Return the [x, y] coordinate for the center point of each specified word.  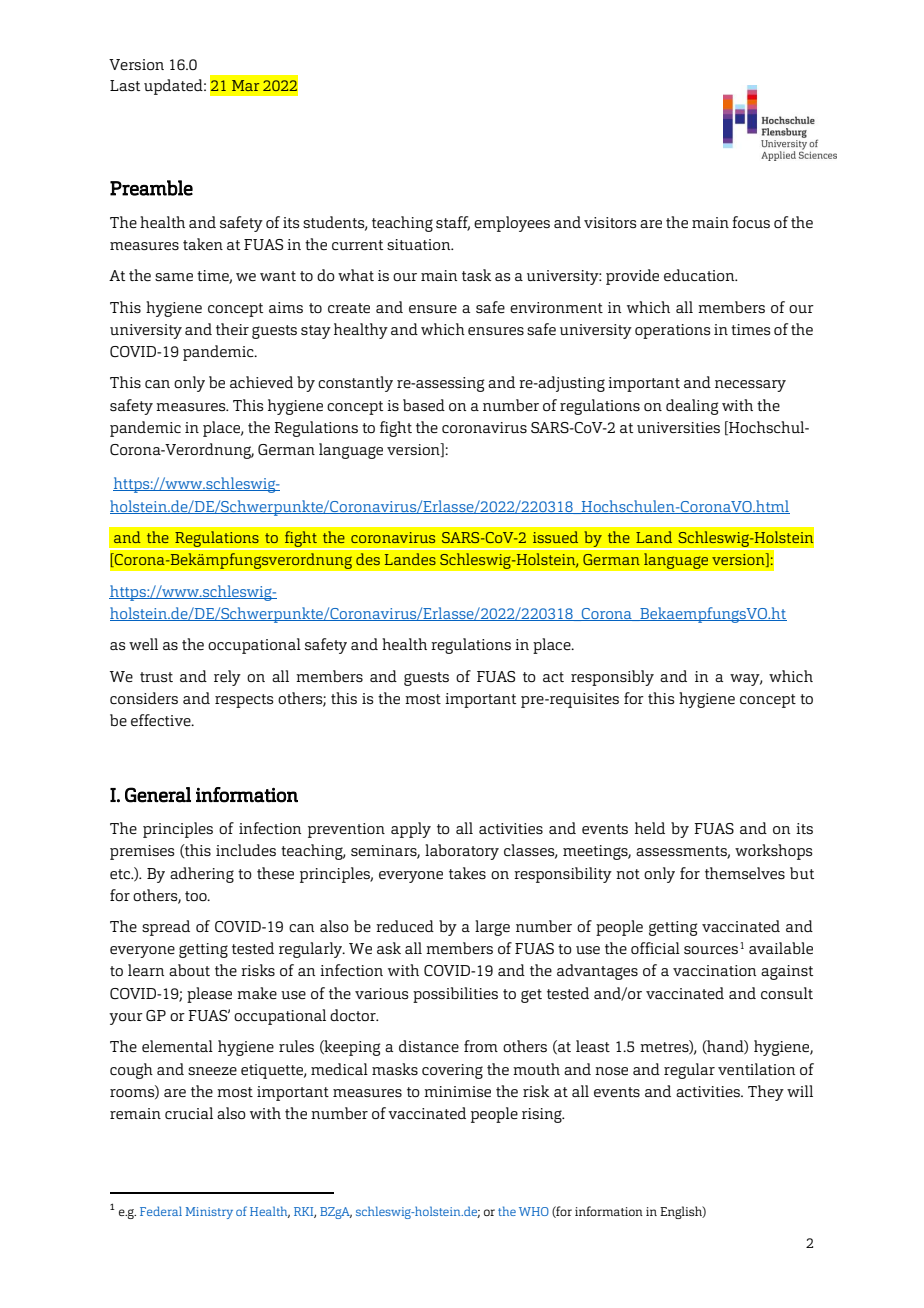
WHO [534, 1211]
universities [678, 427]
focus [751, 222]
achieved [261, 382]
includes [246, 850]
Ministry [209, 1213]
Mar [245, 85]
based [424, 405]
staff [453, 223]
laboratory [462, 852]
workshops [773, 852]
